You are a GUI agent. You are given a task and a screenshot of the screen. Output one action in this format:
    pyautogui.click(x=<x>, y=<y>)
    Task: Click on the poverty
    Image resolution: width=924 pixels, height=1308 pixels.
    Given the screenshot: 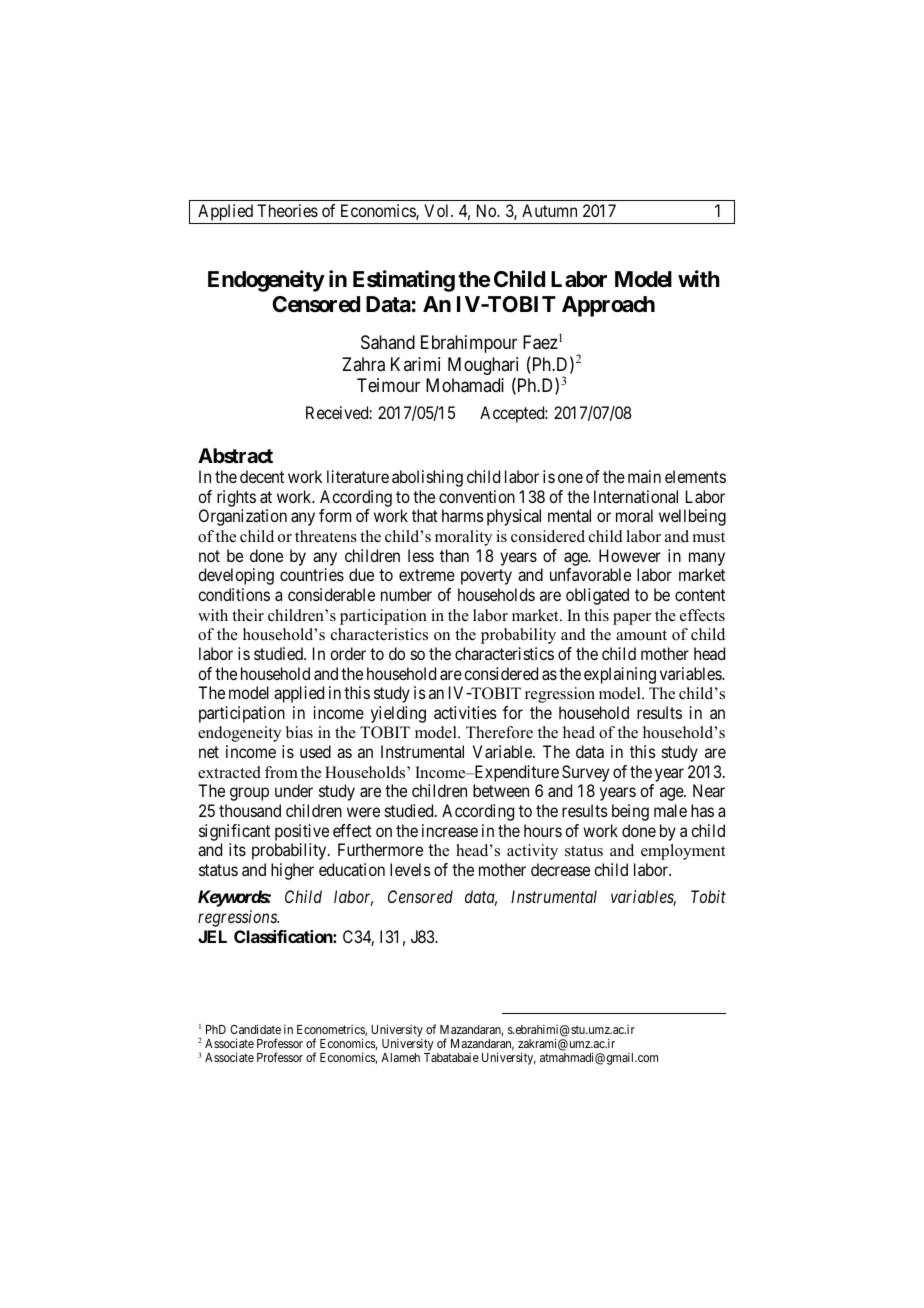 What is the action you would take?
    pyautogui.click(x=486, y=577)
